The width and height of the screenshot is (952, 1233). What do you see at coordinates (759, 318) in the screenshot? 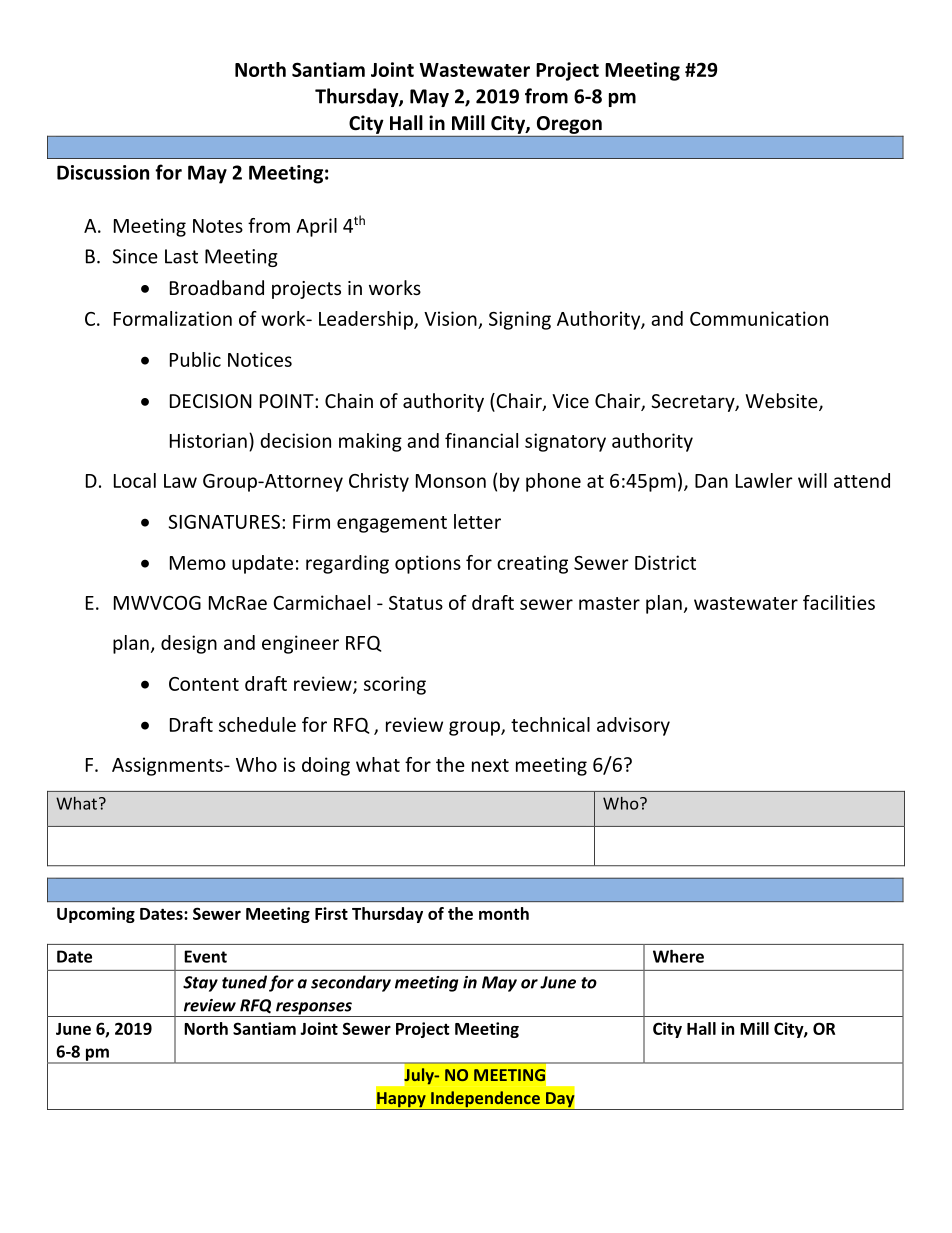
I see `Communication` at bounding box center [759, 318].
